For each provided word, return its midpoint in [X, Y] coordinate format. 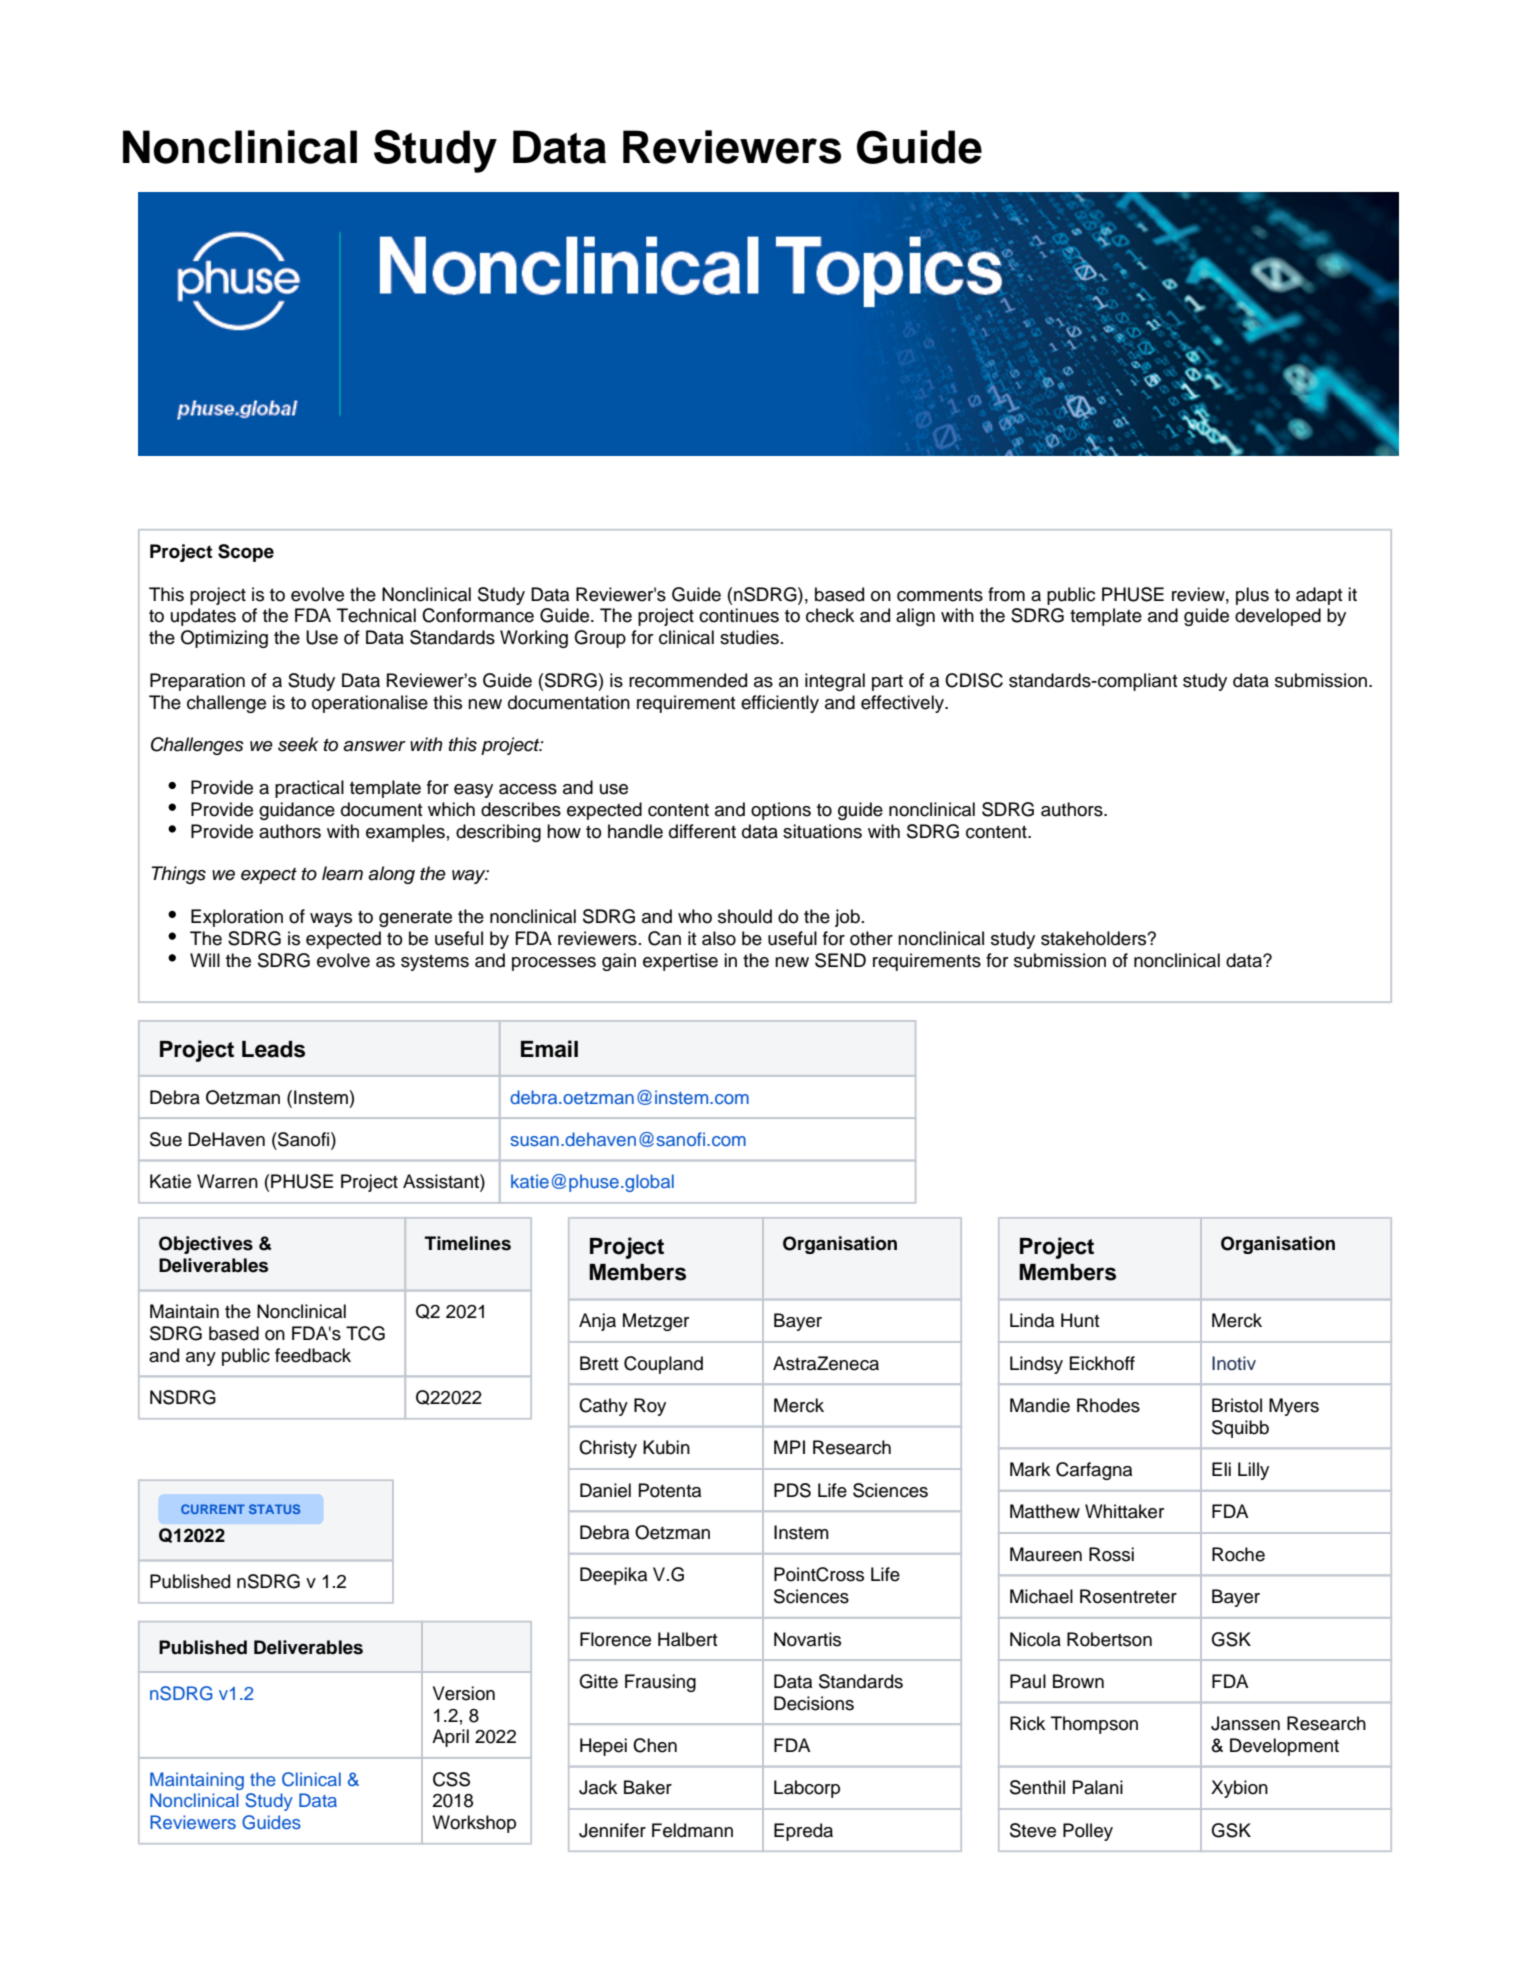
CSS [451, 1779]
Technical [376, 615]
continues [739, 615]
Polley [1088, 1832]
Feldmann [692, 1830]
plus [1252, 596]
